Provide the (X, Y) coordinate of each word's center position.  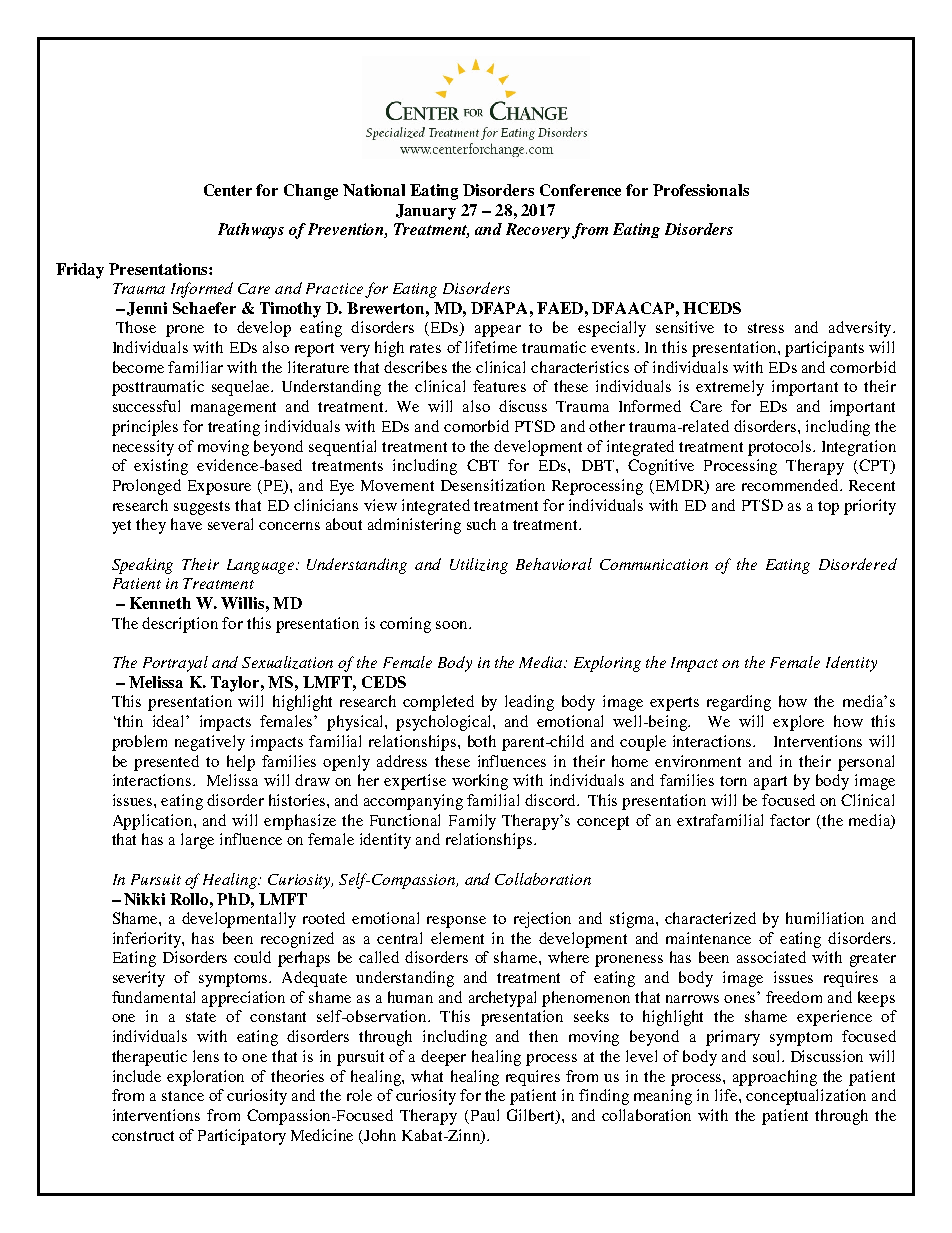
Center (228, 190)
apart (770, 783)
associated (771, 957)
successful (146, 406)
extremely (730, 388)
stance (183, 1096)
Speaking (142, 566)
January (426, 212)
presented (166, 763)
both (482, 741)
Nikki (144, 899)
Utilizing (479, 566)
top (828, 508)
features (499, 386)
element (457, 938)
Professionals (701, 190)
